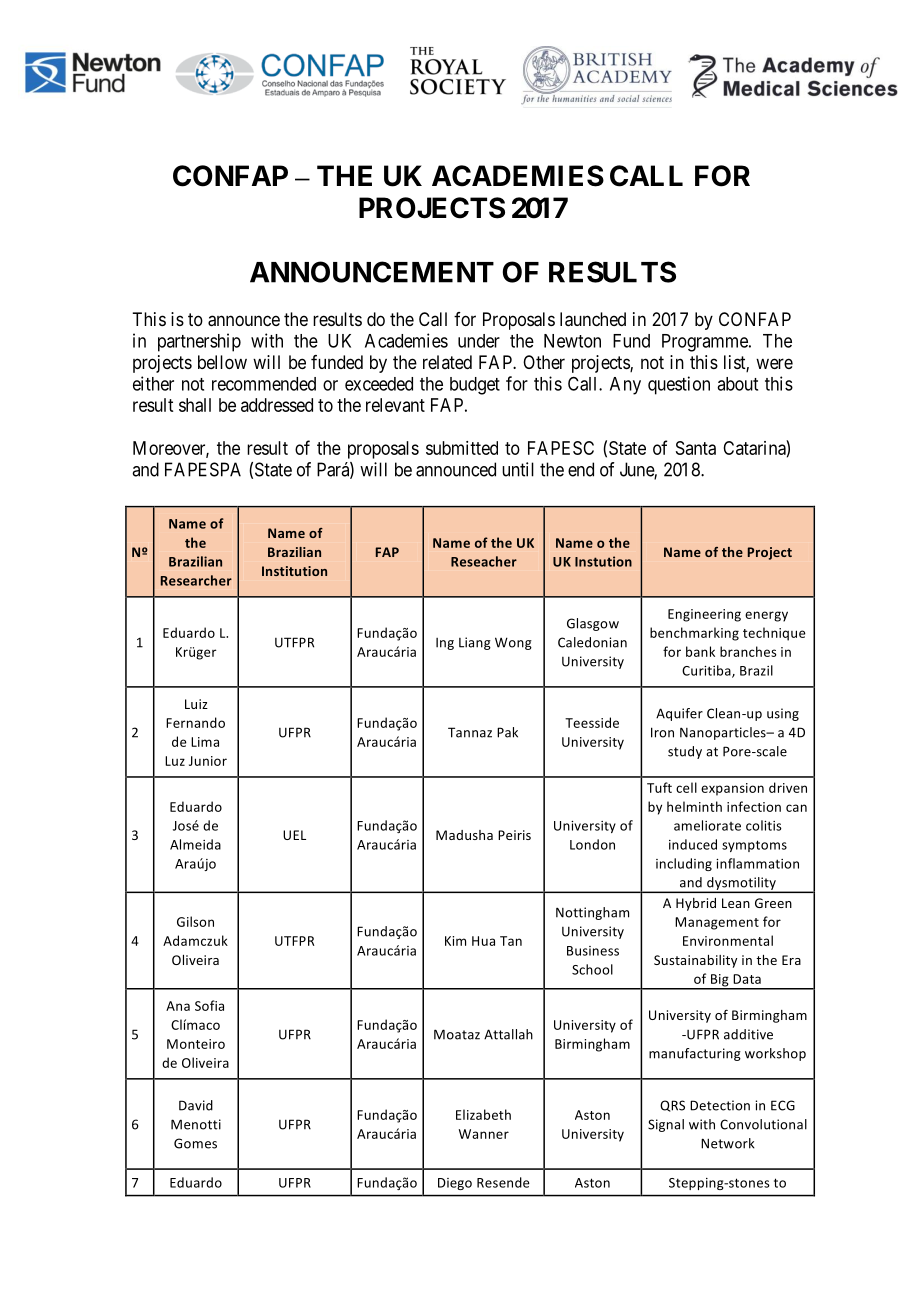  I want to click on Programme, so click(706, 343).
